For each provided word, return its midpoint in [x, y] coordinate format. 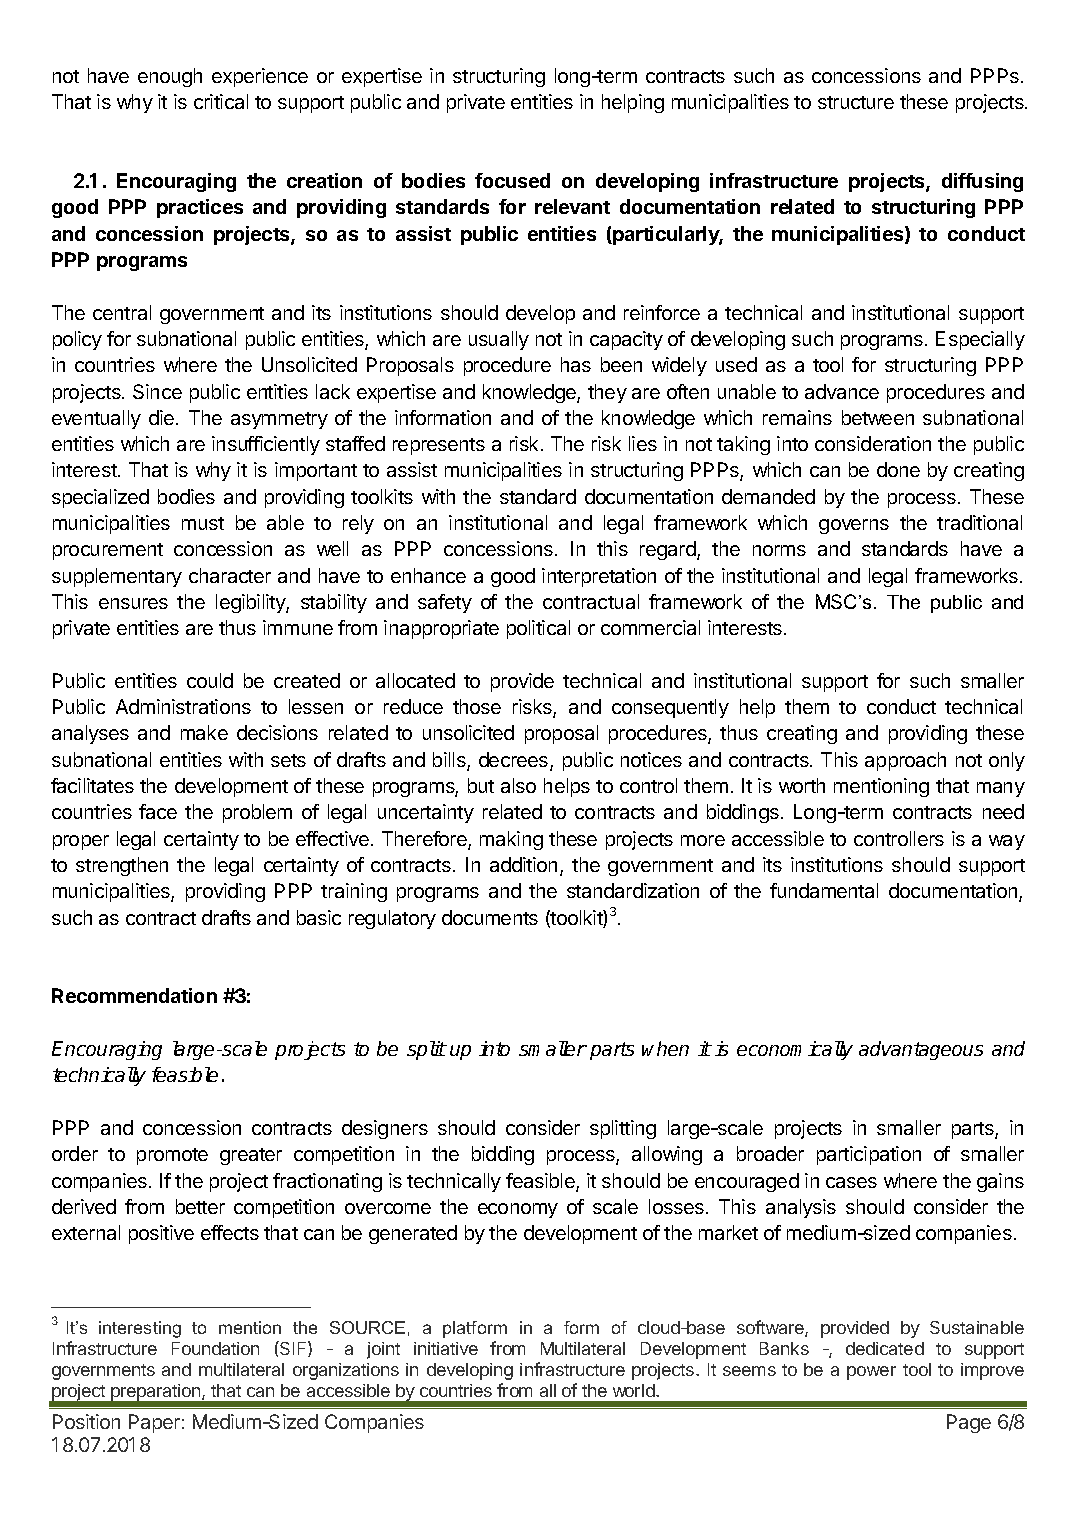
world [635, 1390]
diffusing [982, 182]
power [871, 1373]
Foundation [215, 1348]
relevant [572, 206]
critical [221, 101]
